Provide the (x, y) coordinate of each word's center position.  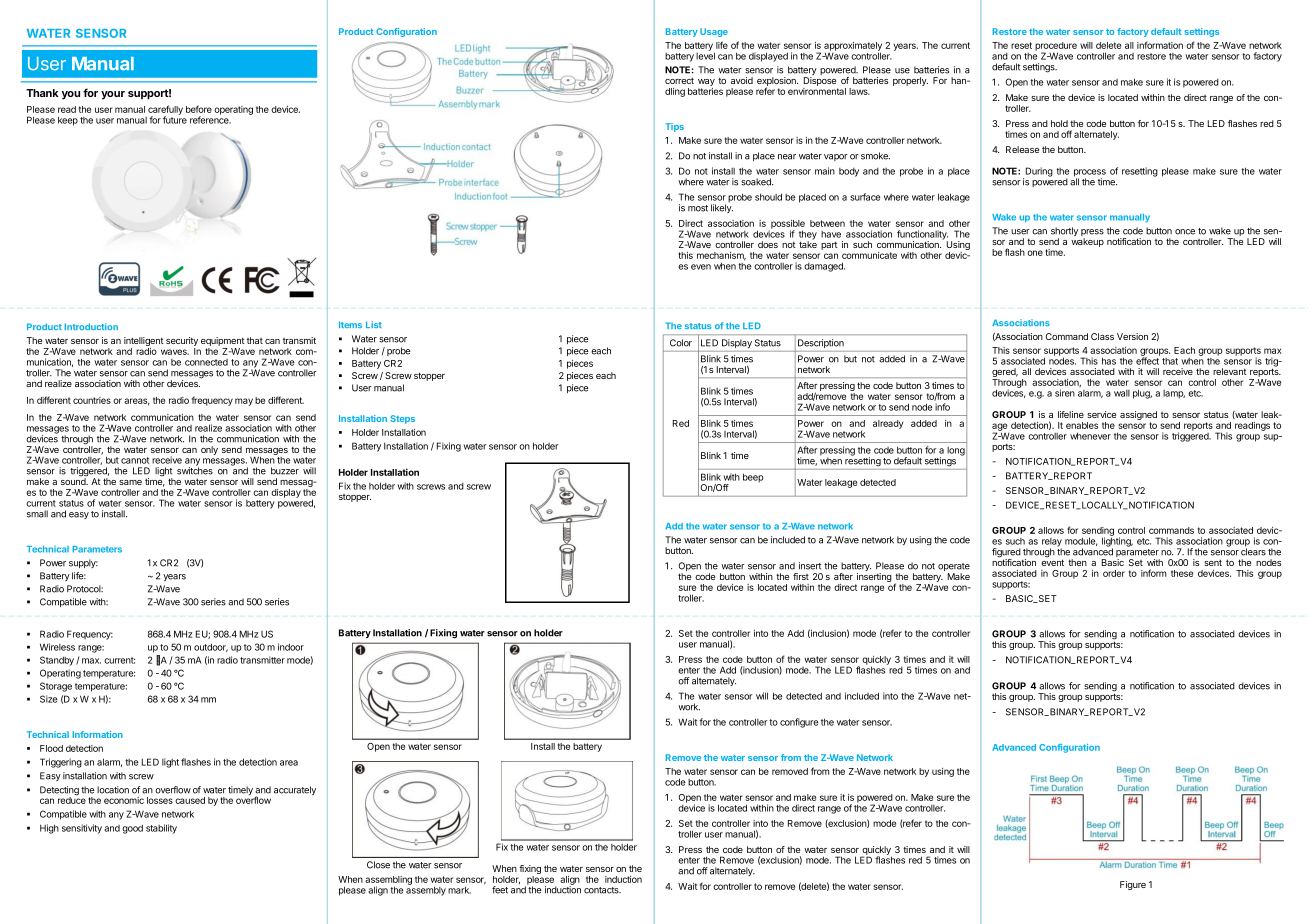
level (705, 55)
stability (161, 829)
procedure (1056, 47)
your (113, 95)
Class (1102, 336)
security (182, 343)
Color (681, 343)
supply (83, 563)
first (801, 576)
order (1114, 573)
